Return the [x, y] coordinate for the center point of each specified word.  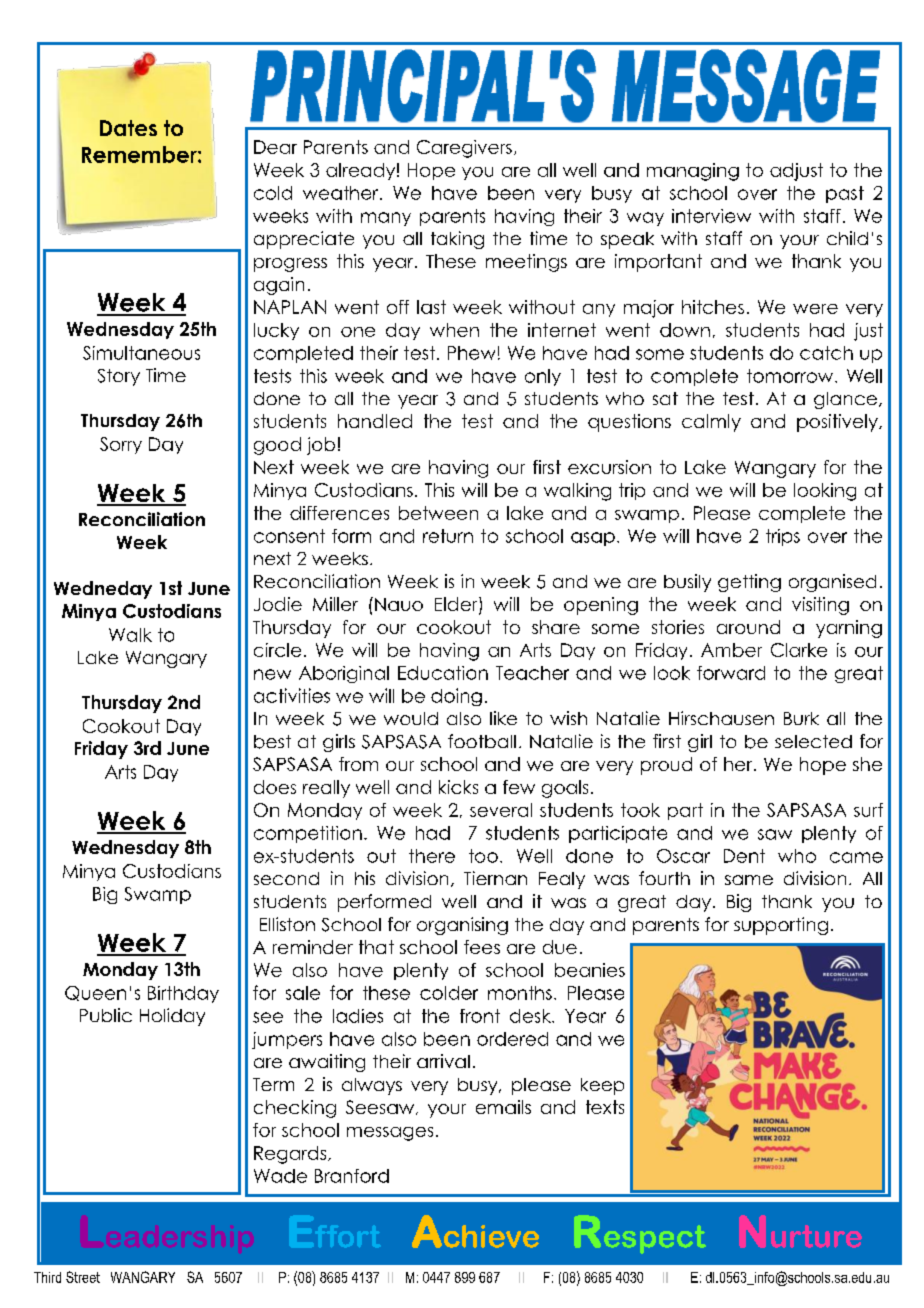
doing [456, 697]
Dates [128, 128]
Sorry [121, 445]
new [272, 674]
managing [693, 172]
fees [482, 947]
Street [83, 1277]
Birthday [183, 994]
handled [375, 421]
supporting [781, 926]
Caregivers [464, 149]
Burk [801, 718]
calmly [711, 423]
